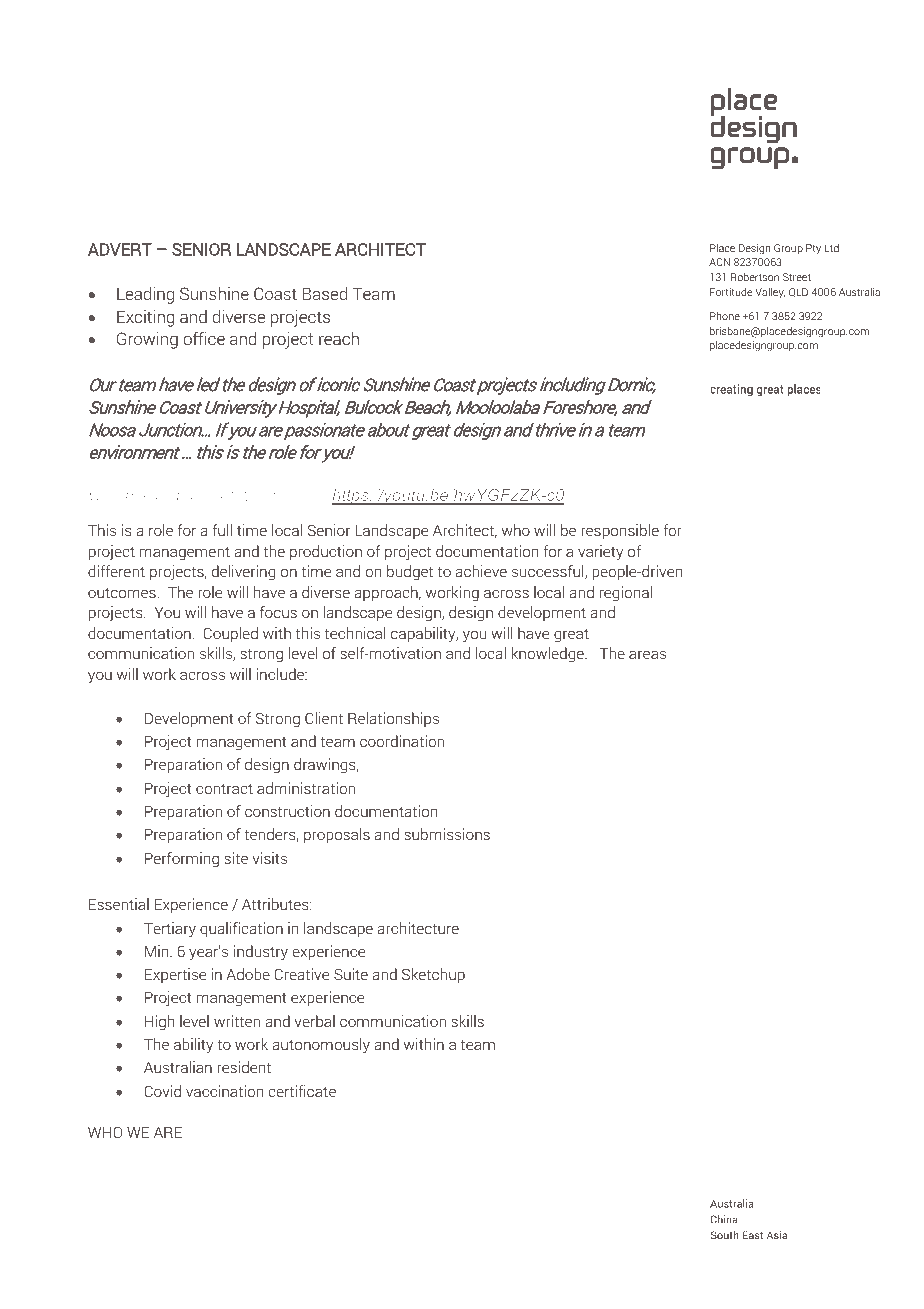 This page has height=1309, width=924. I want to click on autonomously, so click(321, 1046).
